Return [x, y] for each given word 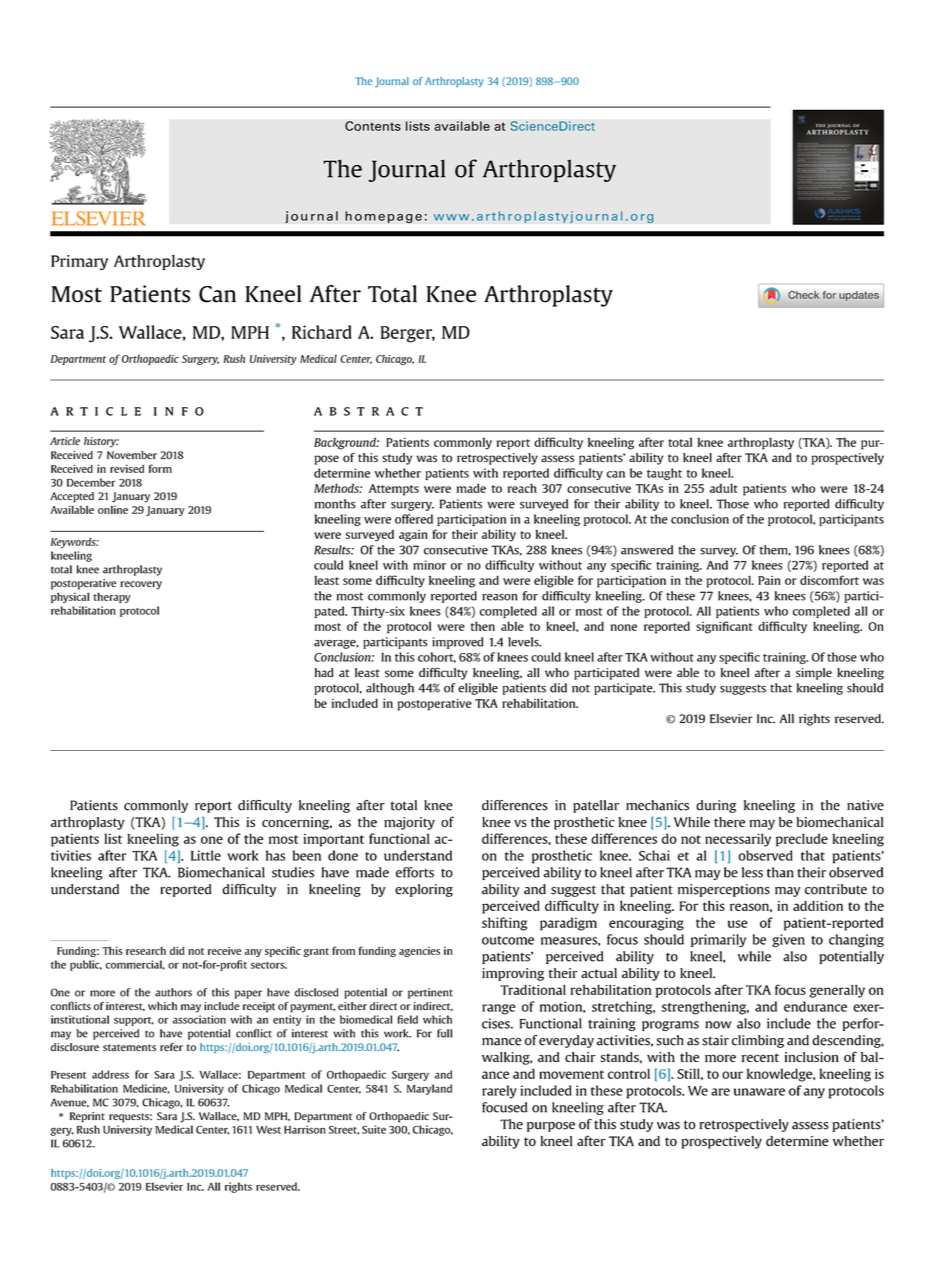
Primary [79, 262]
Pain [769, 580]
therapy [112, 598]
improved [458, 643]
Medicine [146, 1089]
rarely [499, 1092]
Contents [373, 126]
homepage [383, 217]
